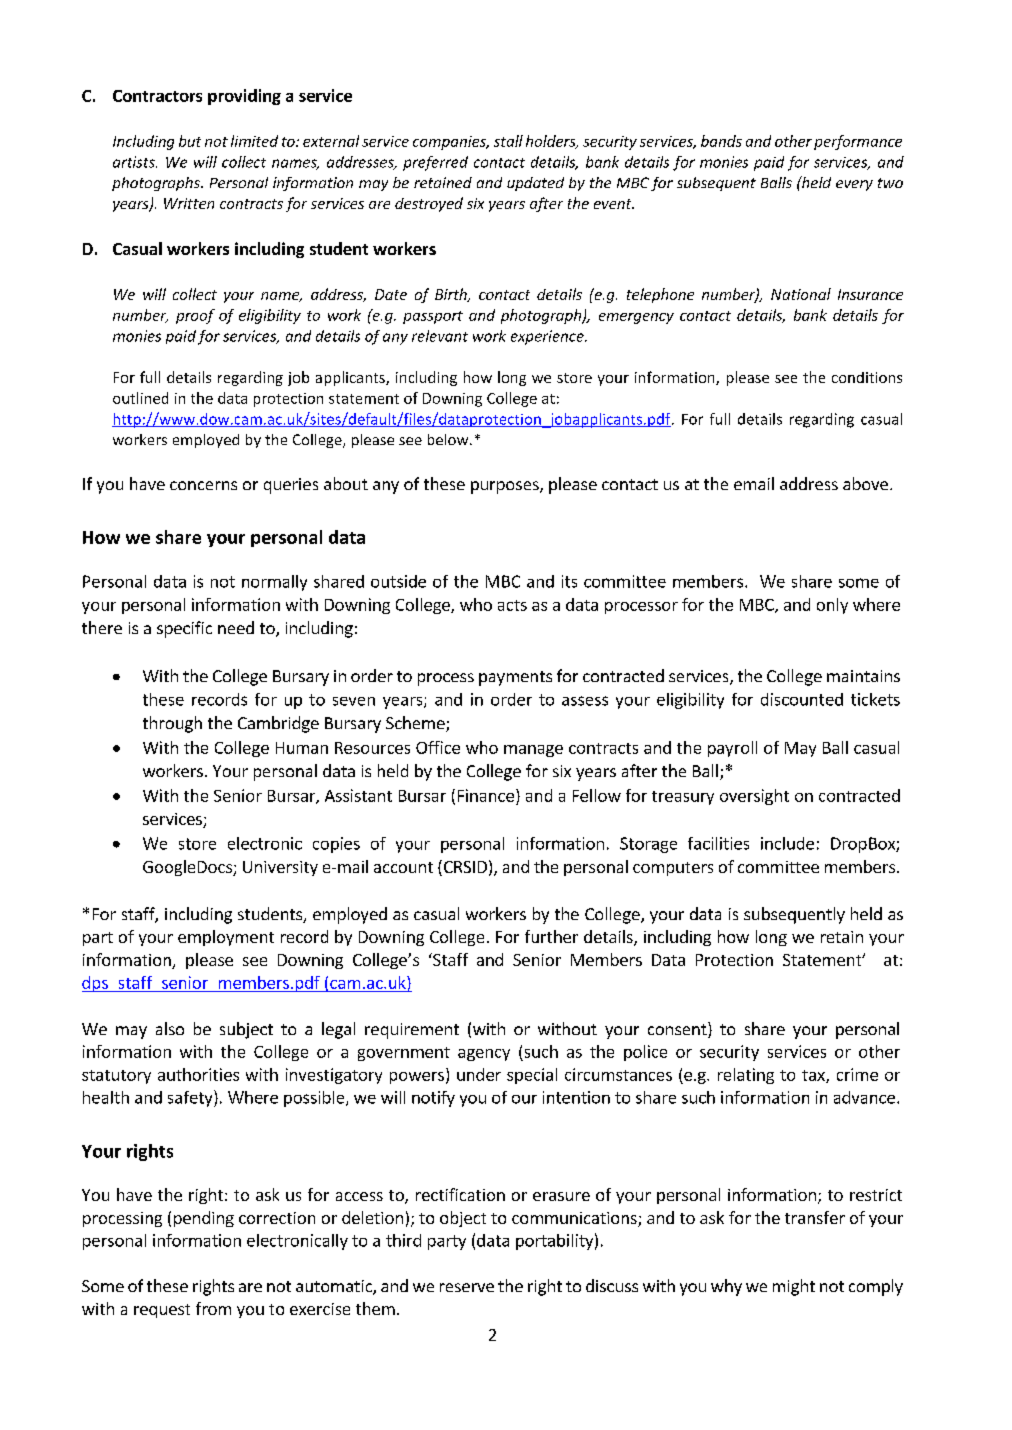  I want to click on discounted, so click(802, 699).
